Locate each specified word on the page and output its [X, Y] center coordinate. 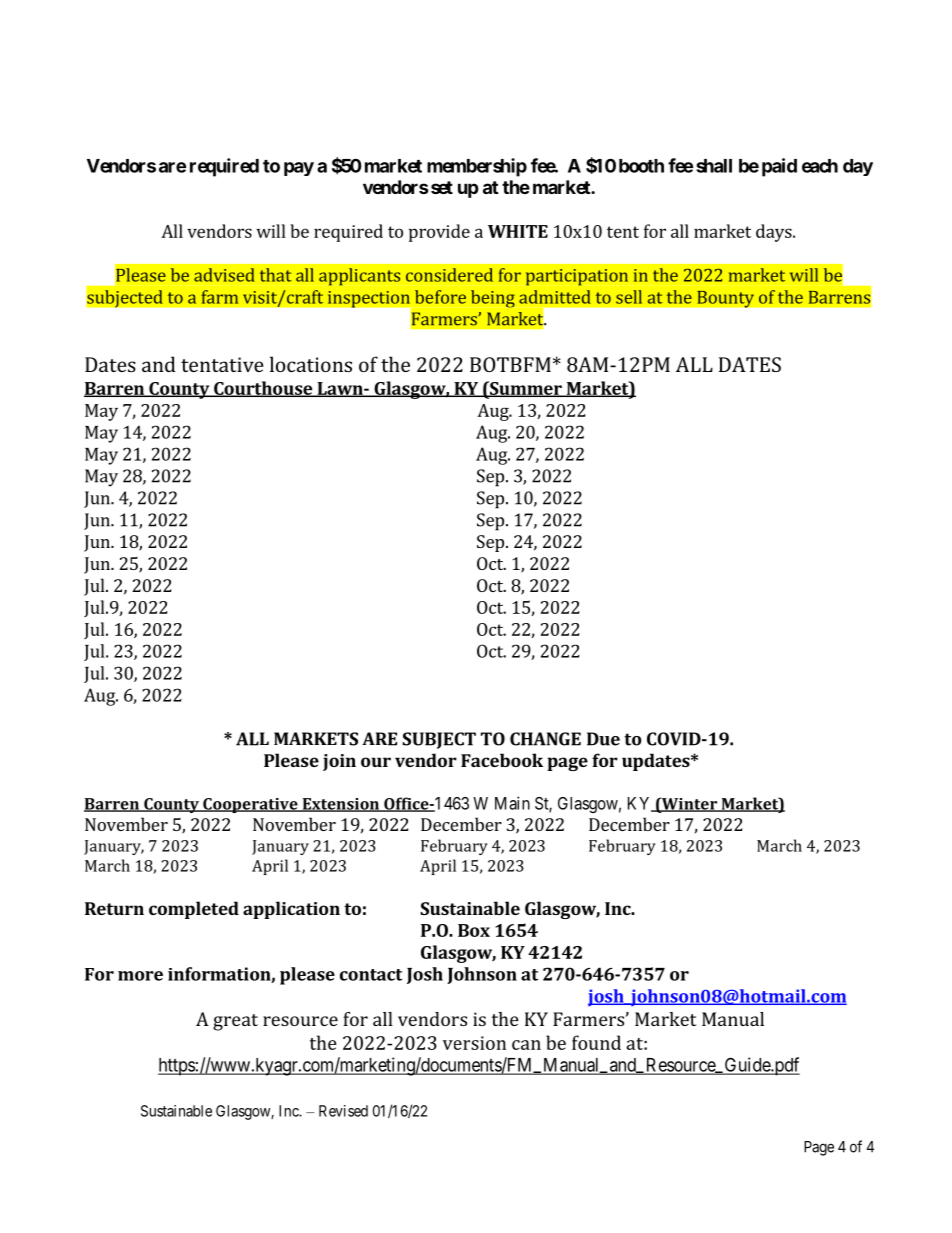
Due [603, 739]
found [596, 1042]
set [440, 187]
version [474, 1043]
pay [299, 169]
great [235, 1022]
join [339, 762]
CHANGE [545, 739]
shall [714, 166]
